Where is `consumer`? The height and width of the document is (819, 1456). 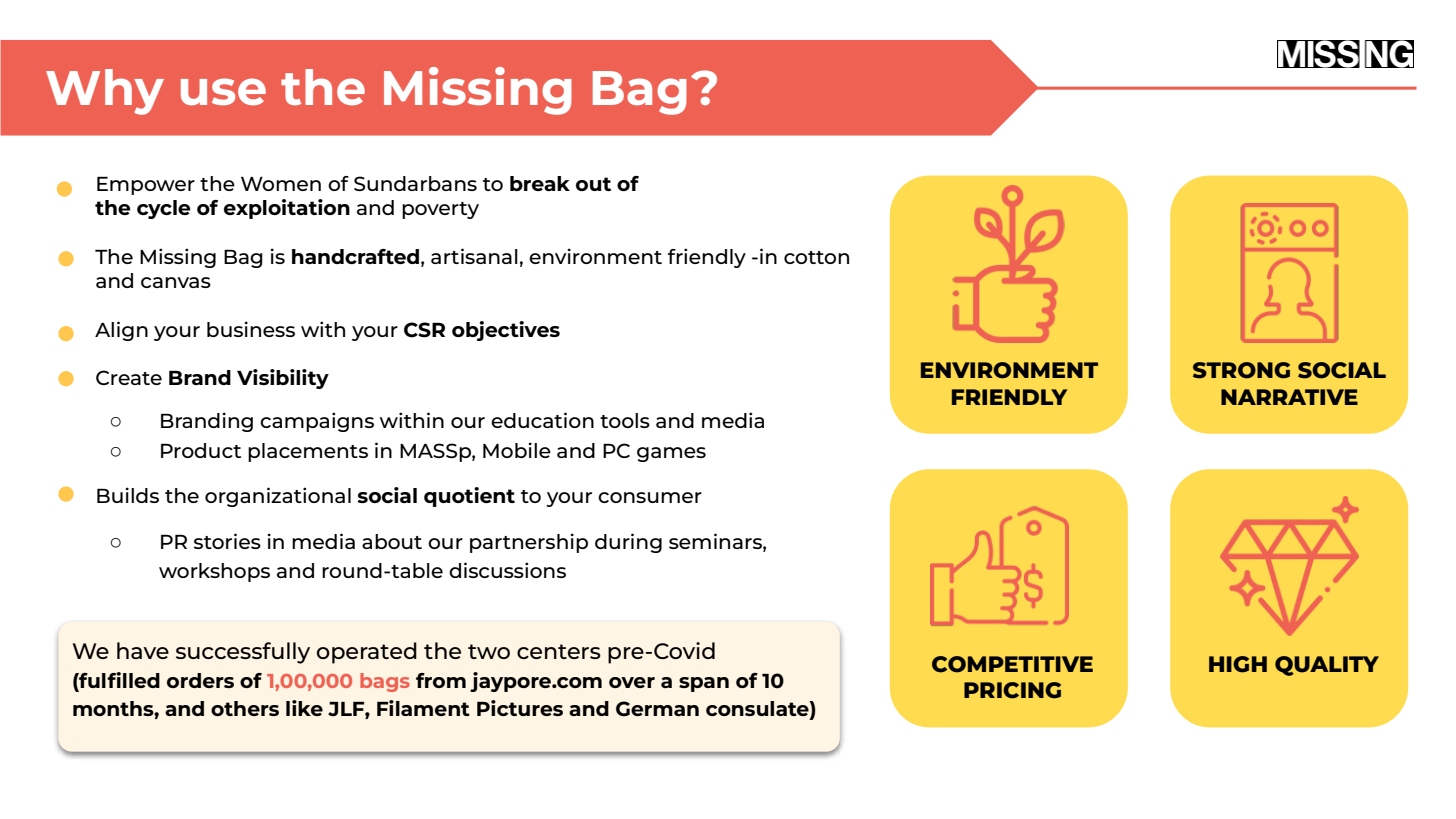
consumer is located at coordinates (650, 497).
